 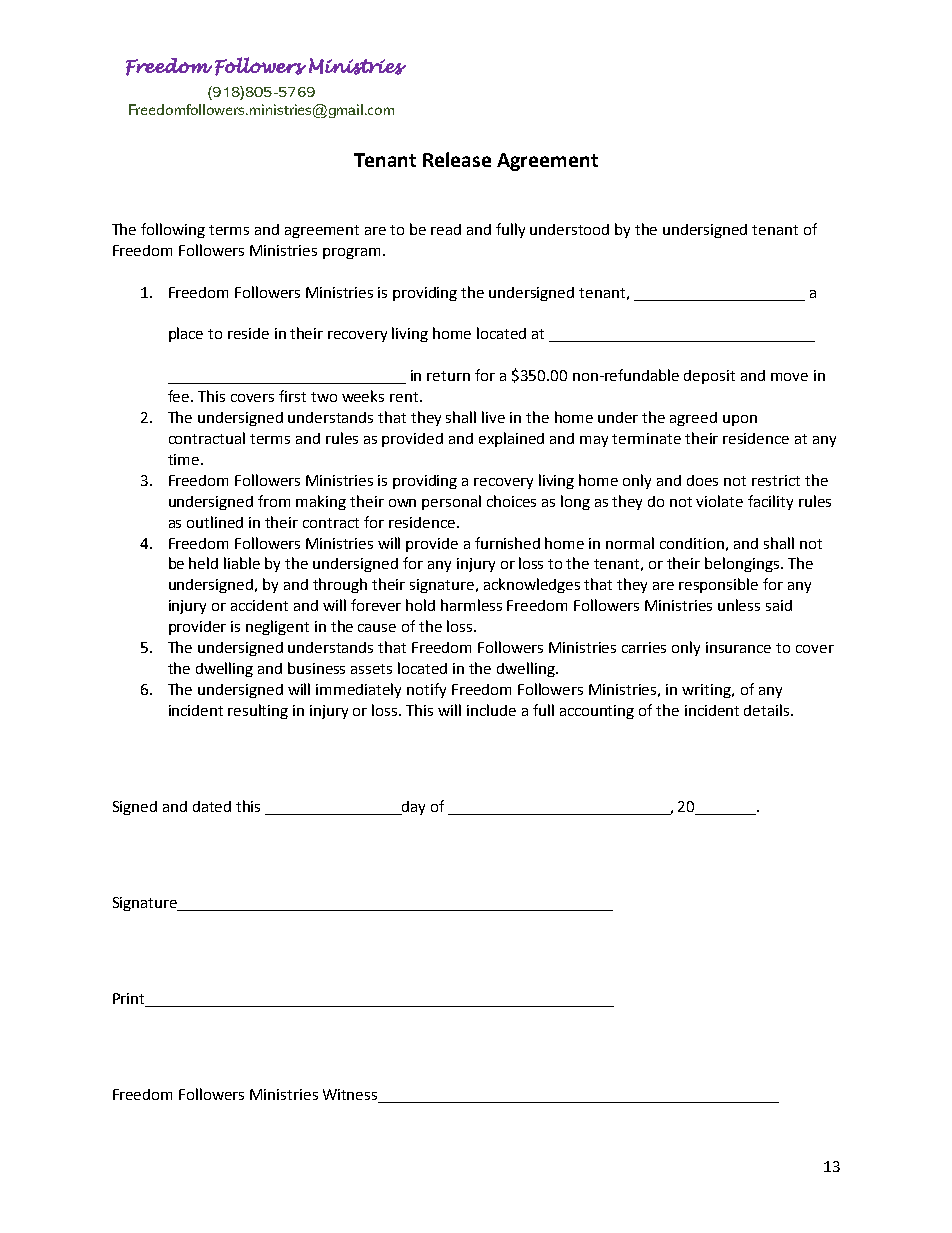 What do you see at coordinates (212, 806) in the document?
I see `dated` at bounding box center [212, 806].
